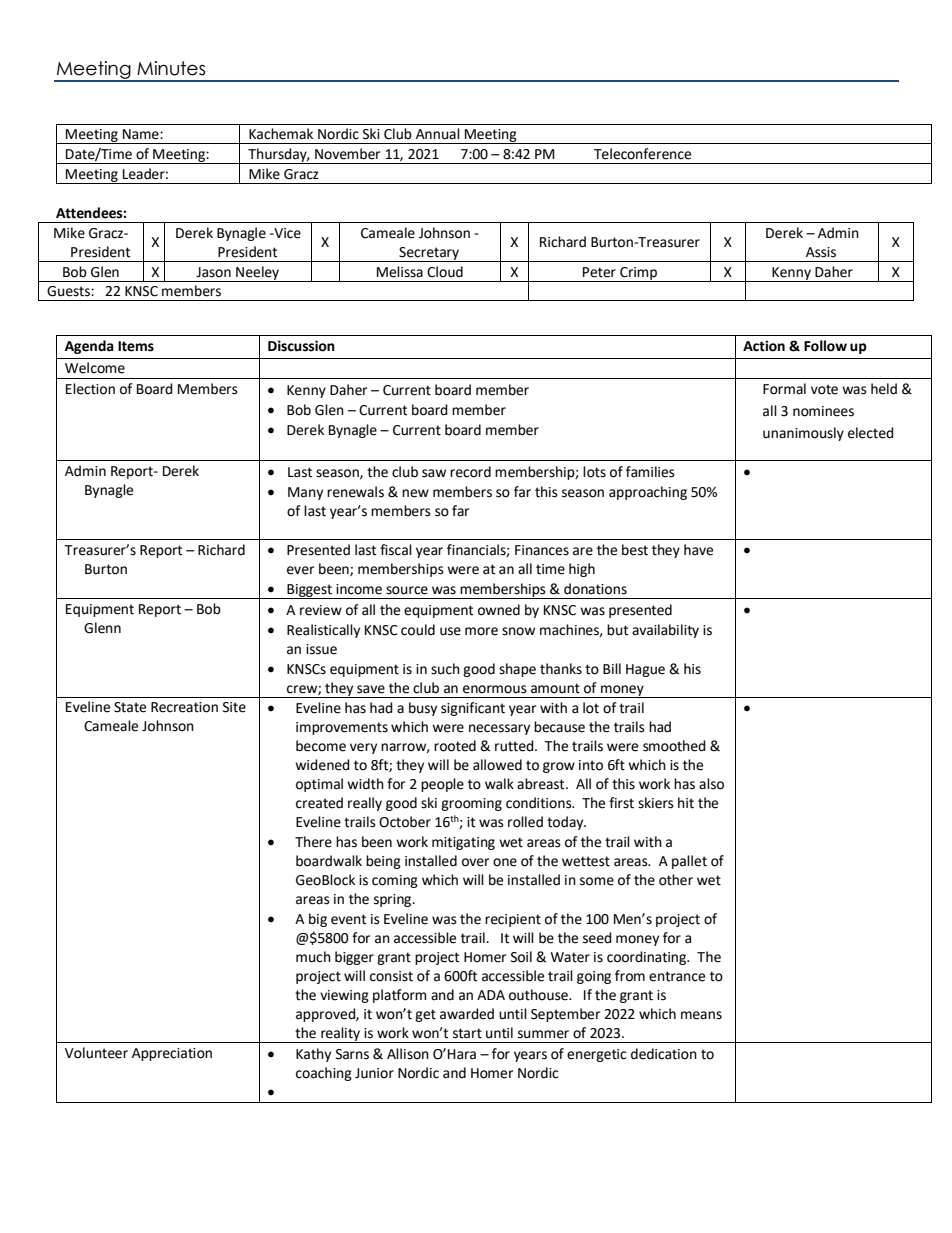 This screenshot has height=1233, width=952. I want to click on smoothed, so click(674, 746).
